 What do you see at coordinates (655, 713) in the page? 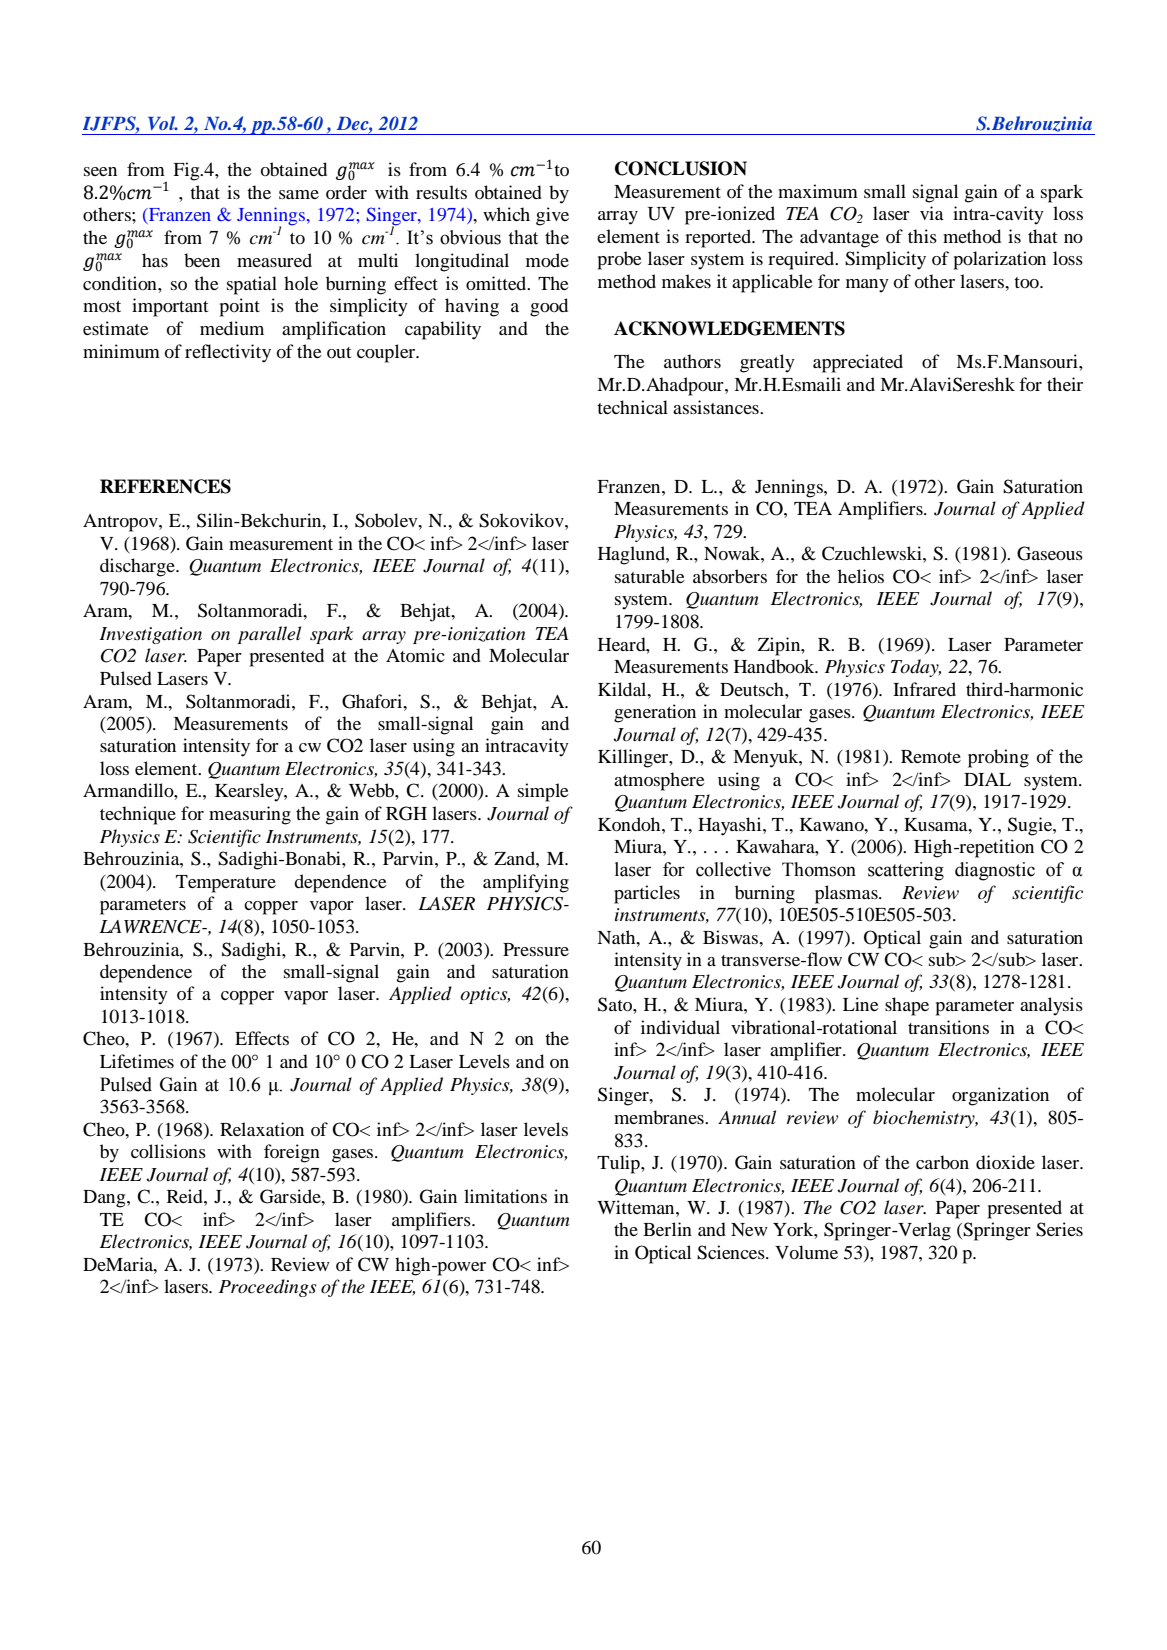
I see `generation` at bounding box center [655, 713].
